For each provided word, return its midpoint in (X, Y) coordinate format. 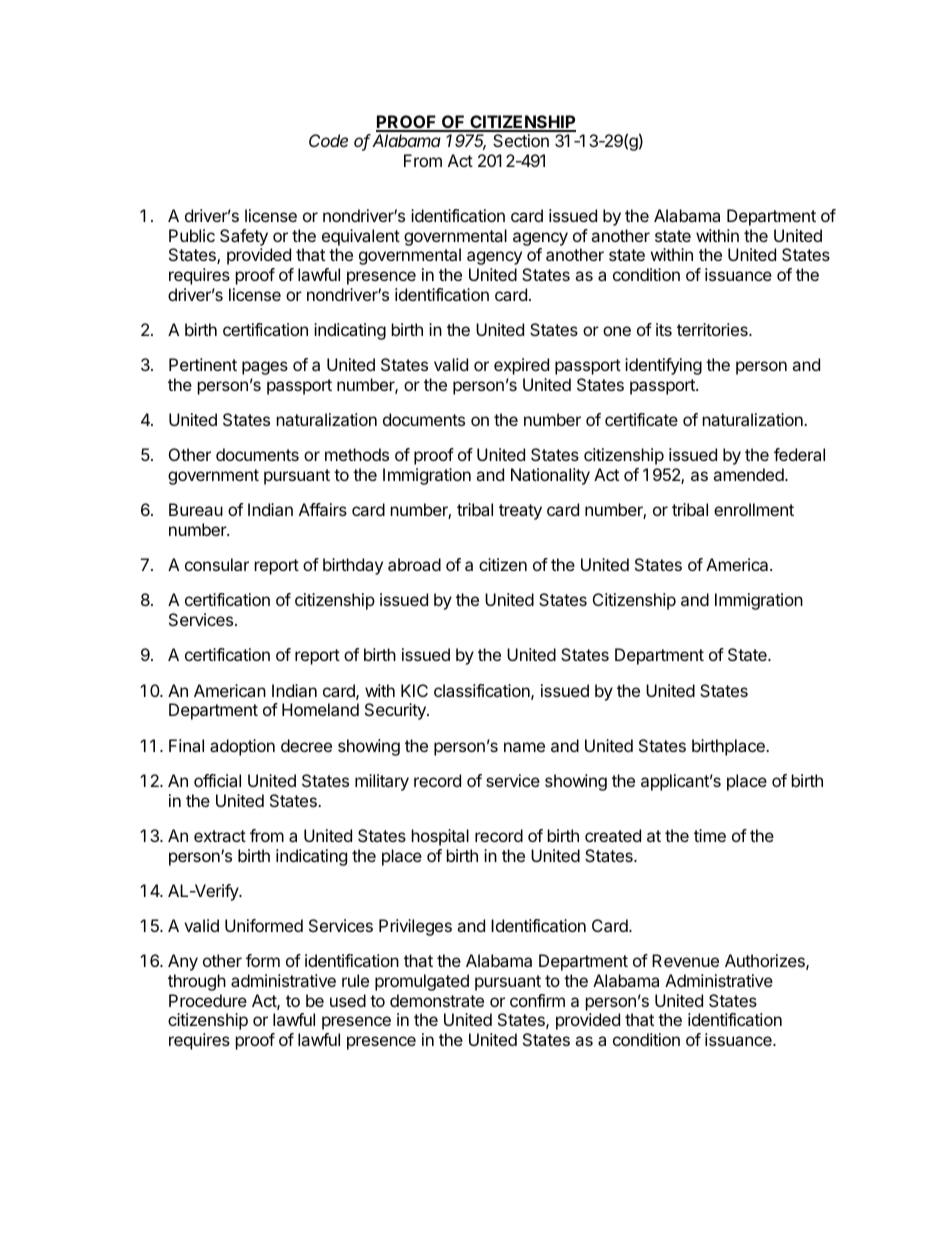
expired (521, 366)
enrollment (754, 509)
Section (521, 140)
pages (265, 368)
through (197, 982)
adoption (242, 747)
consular (217, 564)
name (524, 747)
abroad (414, 564)
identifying (663, 366)
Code (328, 140)
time (710, 835)
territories (713, 329)
